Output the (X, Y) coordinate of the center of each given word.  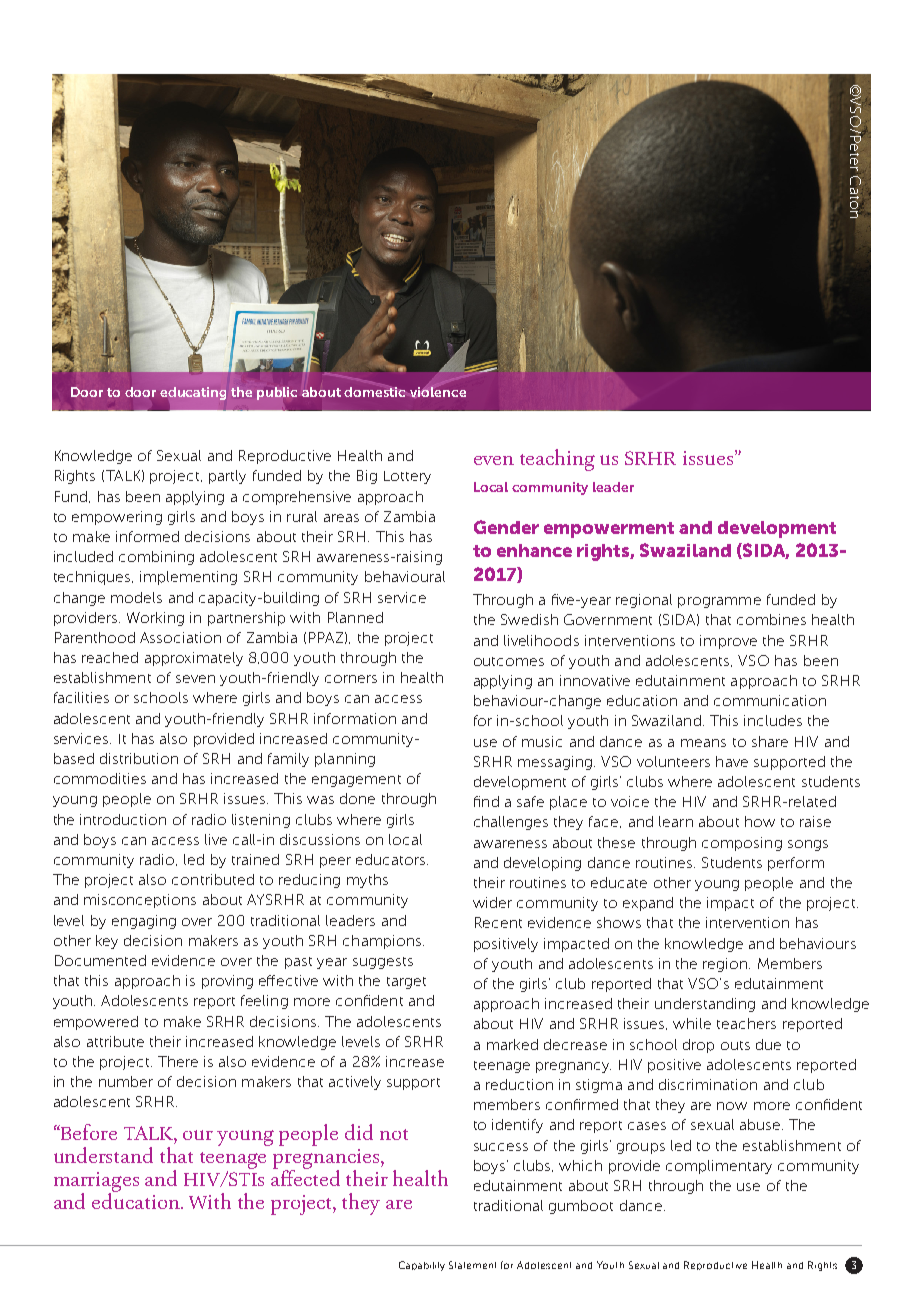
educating (193, 393)
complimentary (719, 1167)
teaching (557, 460)
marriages (96, 1183)
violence (437, 391)
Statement (472, 1265)
